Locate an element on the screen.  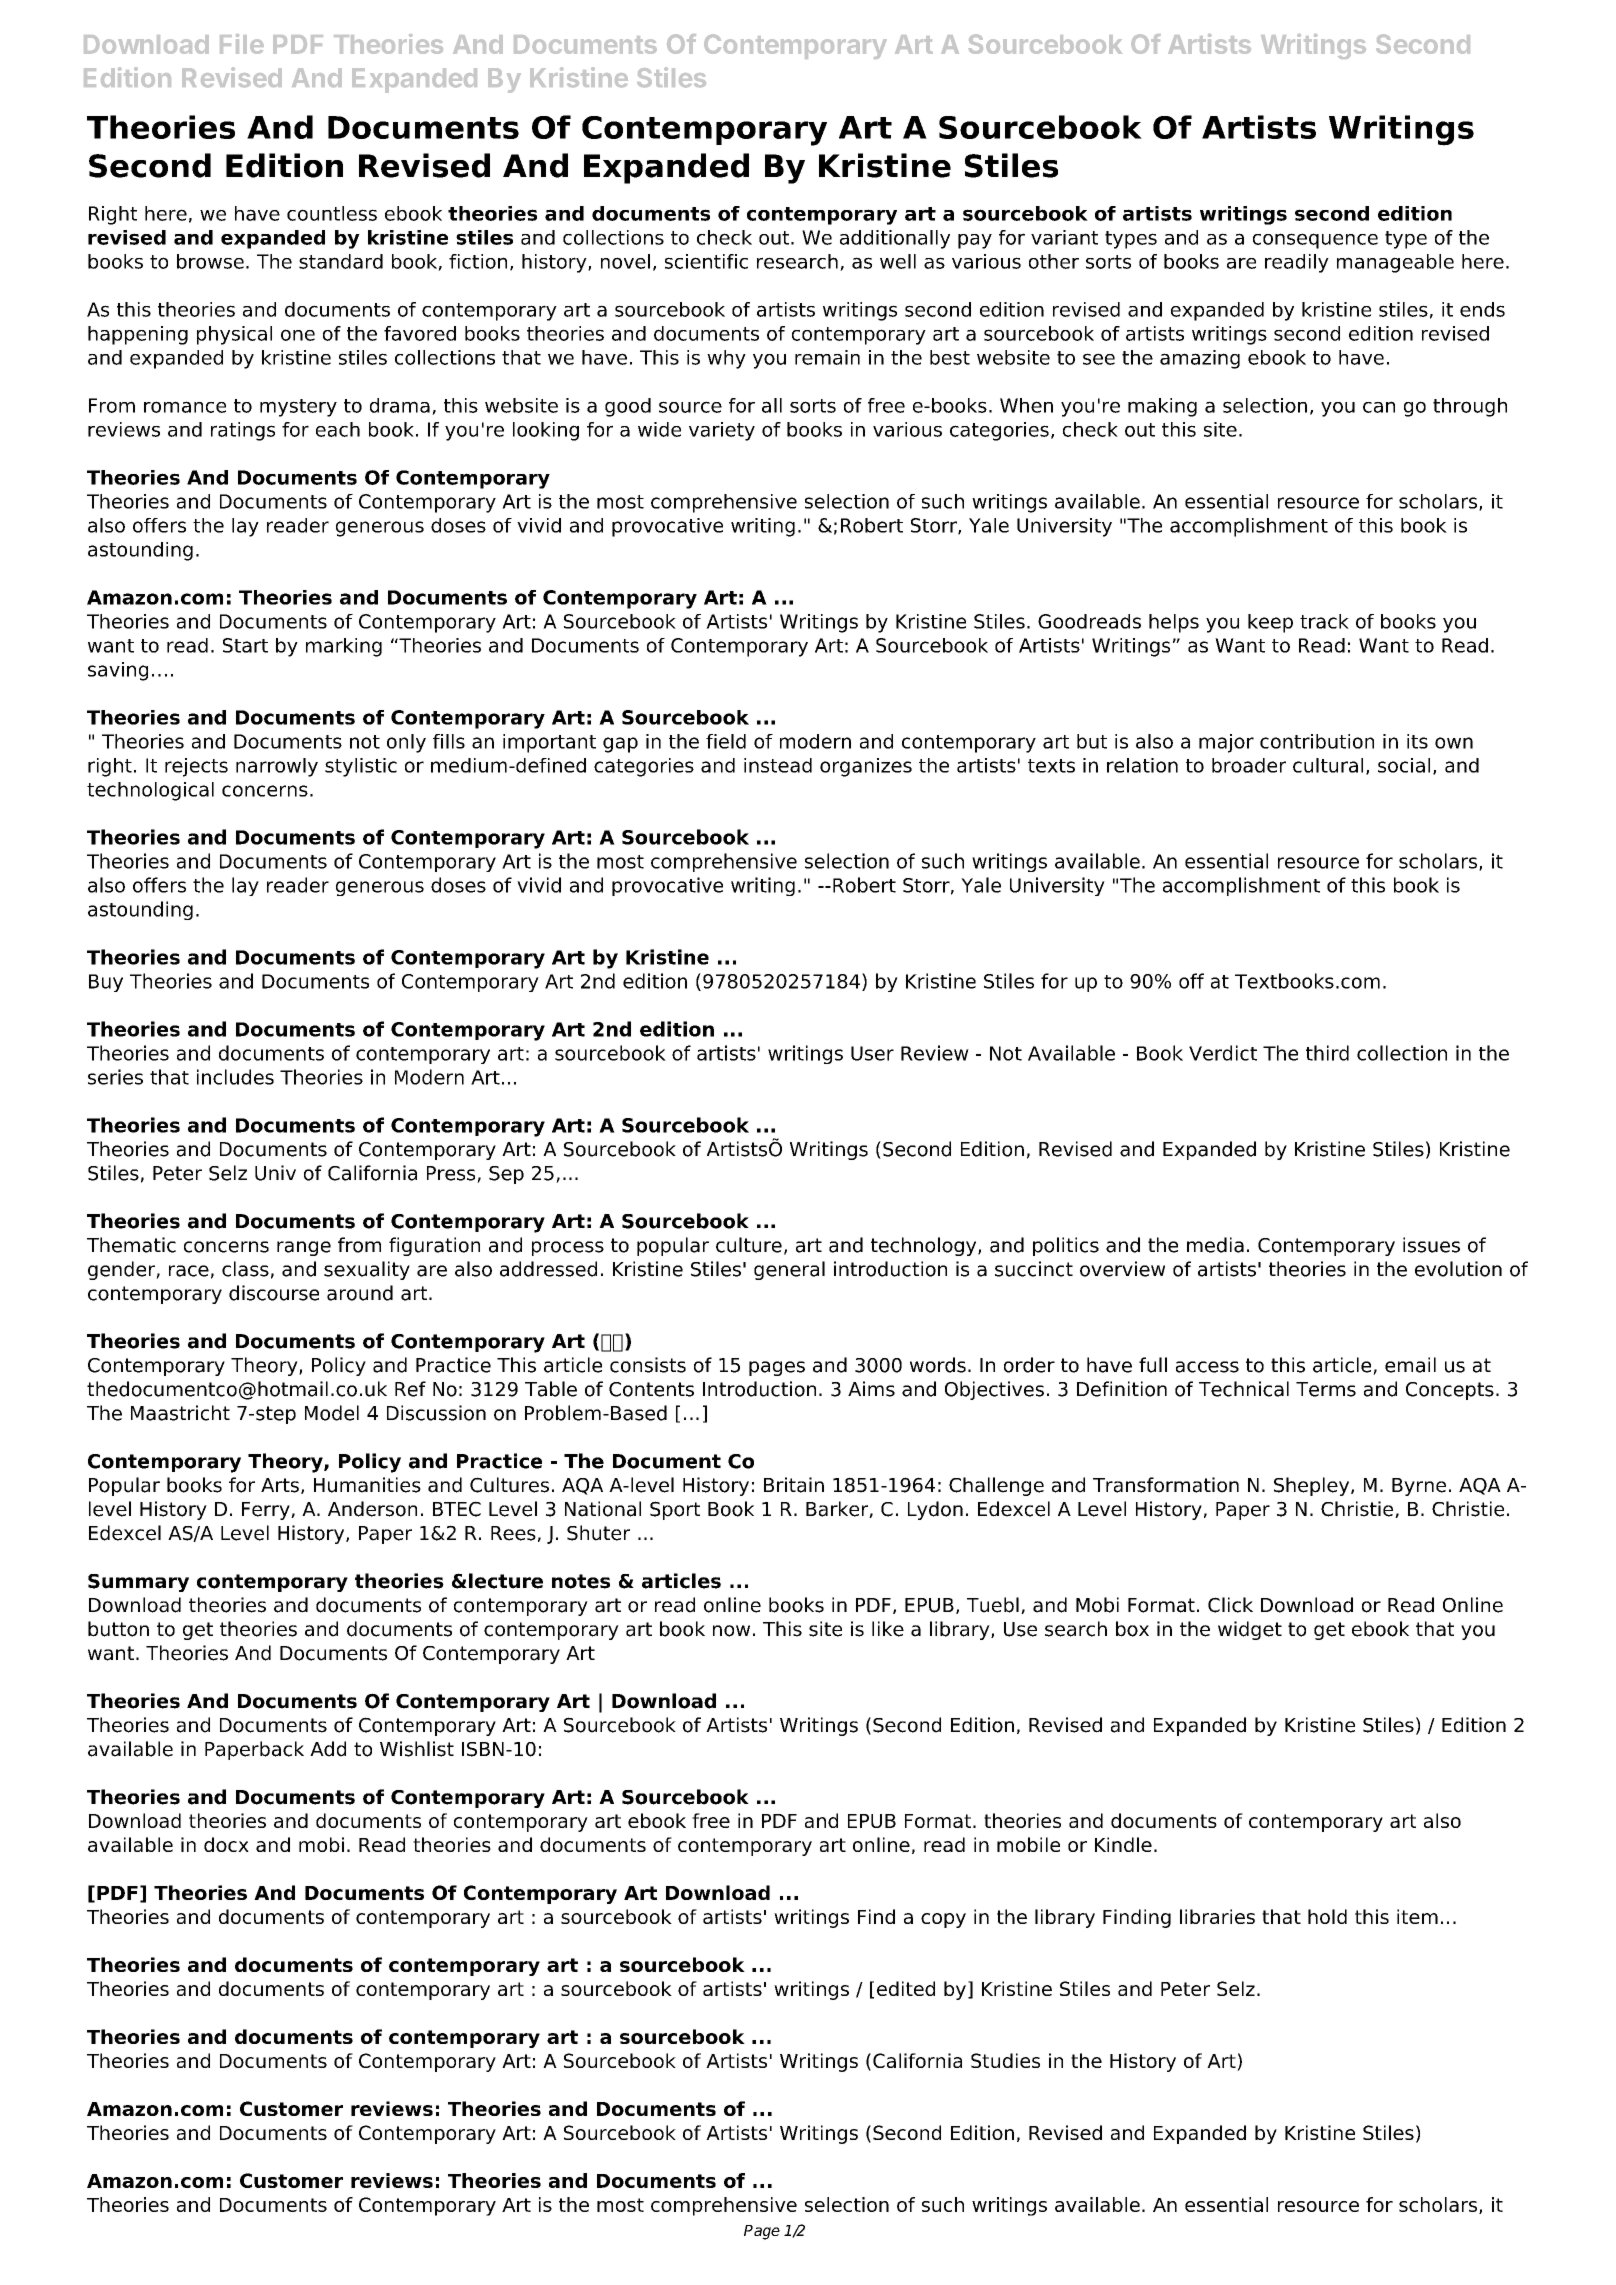
File is located at coordinates (242, 44).
